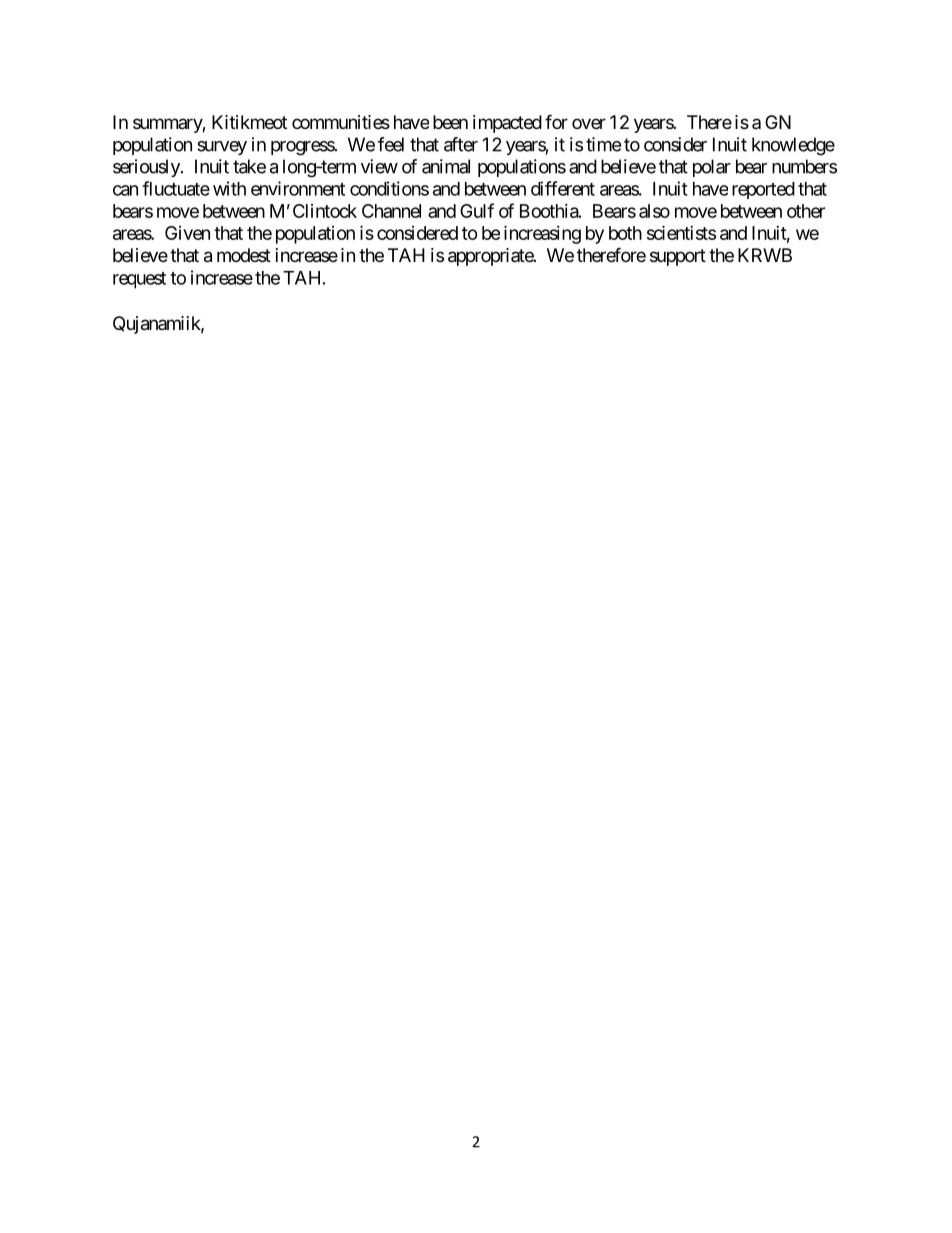 This image has height=1233, width=952. Describe the element at coordinates (341, 122) in the image. I see `communities` at that location.
